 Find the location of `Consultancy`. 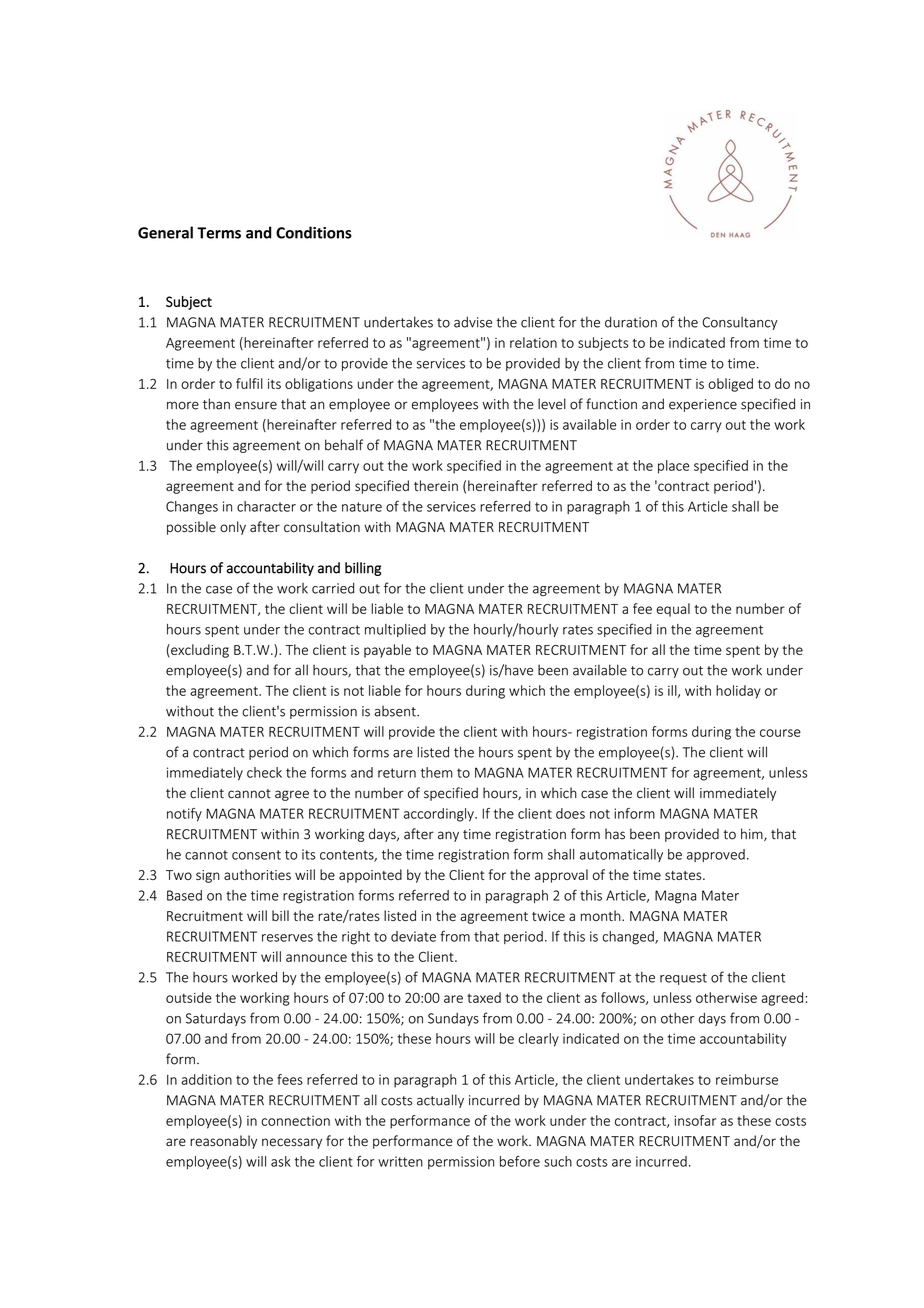

Consultancy is located at coordinates (740, 323).
